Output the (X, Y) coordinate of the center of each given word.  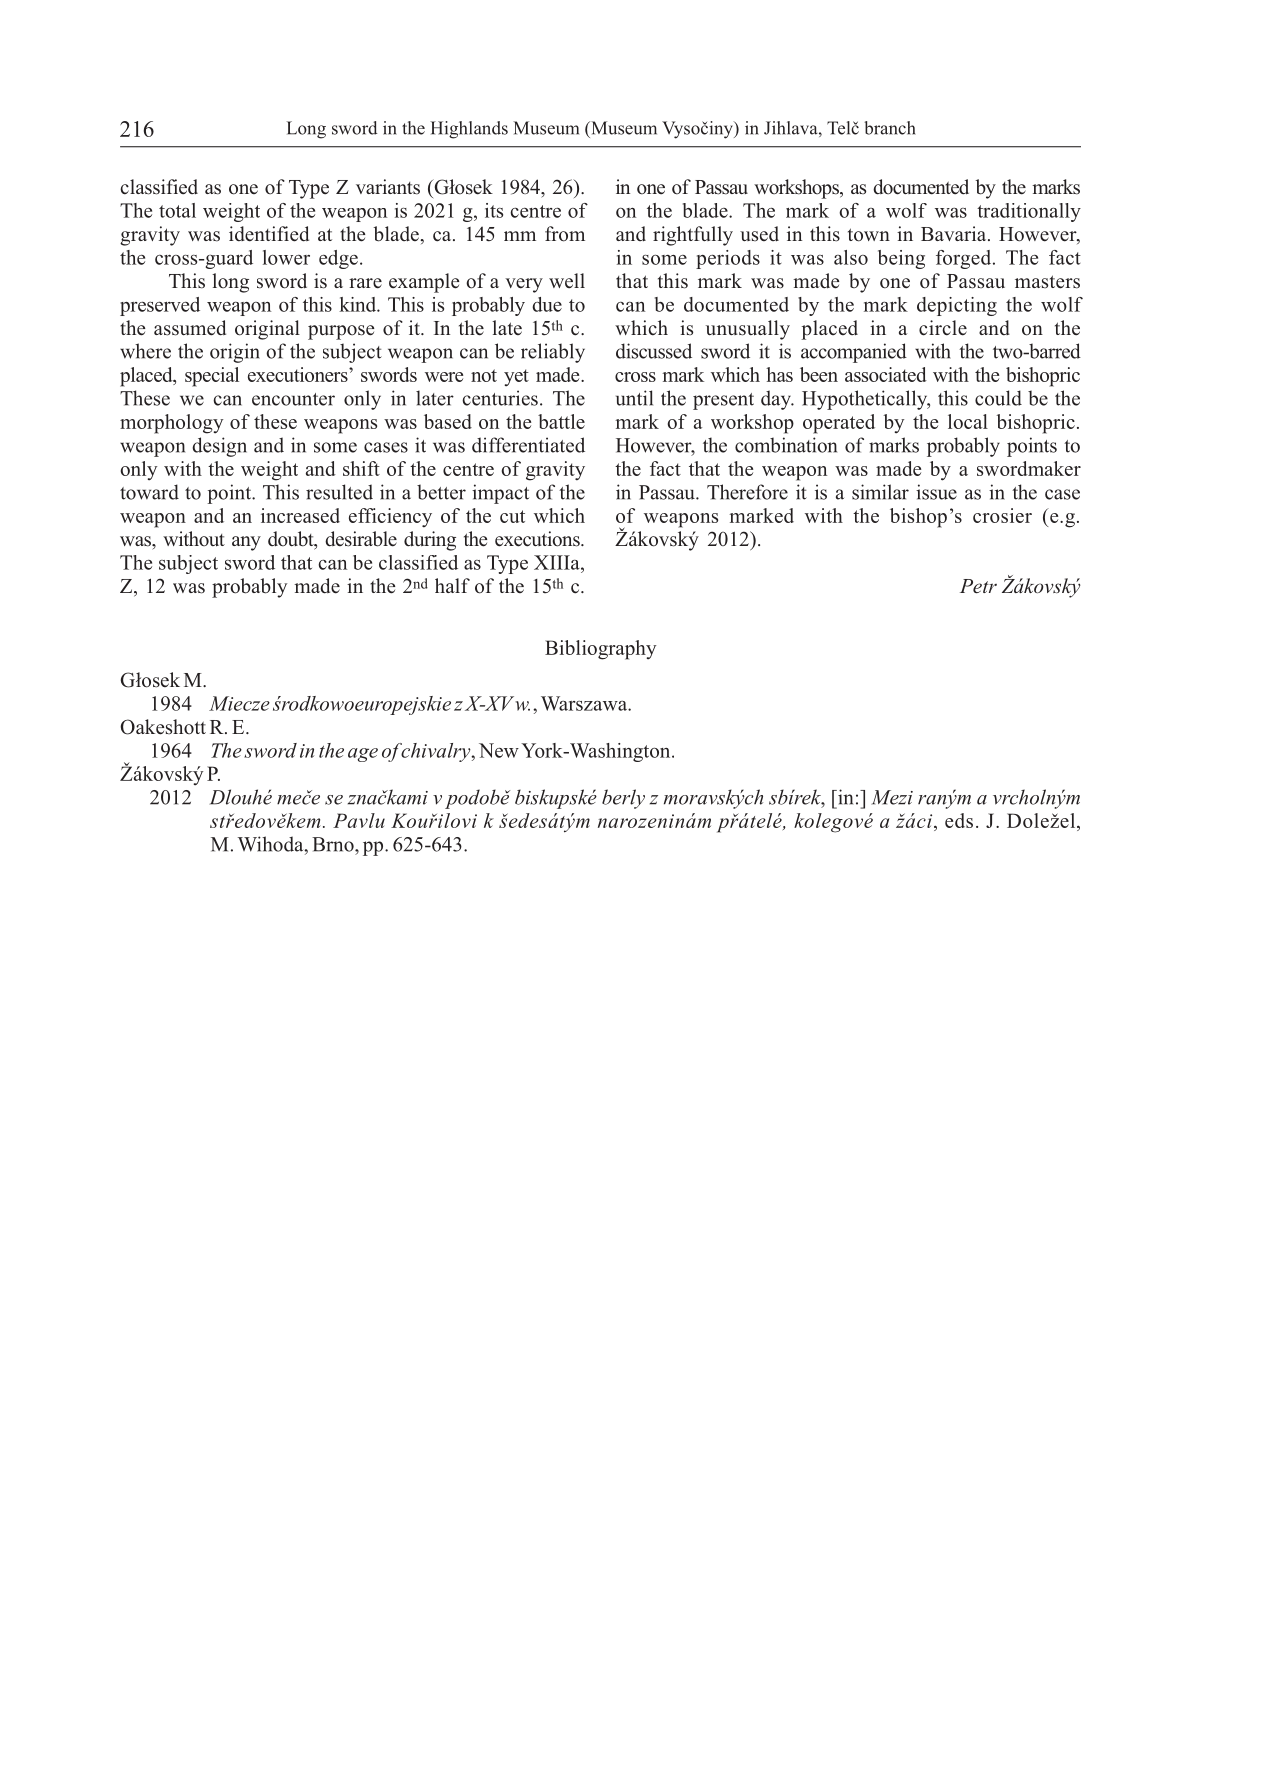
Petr (978, 586)
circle (943, 328)
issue (936, 492)
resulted (339, 492)
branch (890, 128)
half (452, 585)
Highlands (469, 130)
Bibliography (600, 650)
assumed (190, 328)
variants (388, 187)
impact (500, 494)
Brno (334, 844)
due (547, 304)
